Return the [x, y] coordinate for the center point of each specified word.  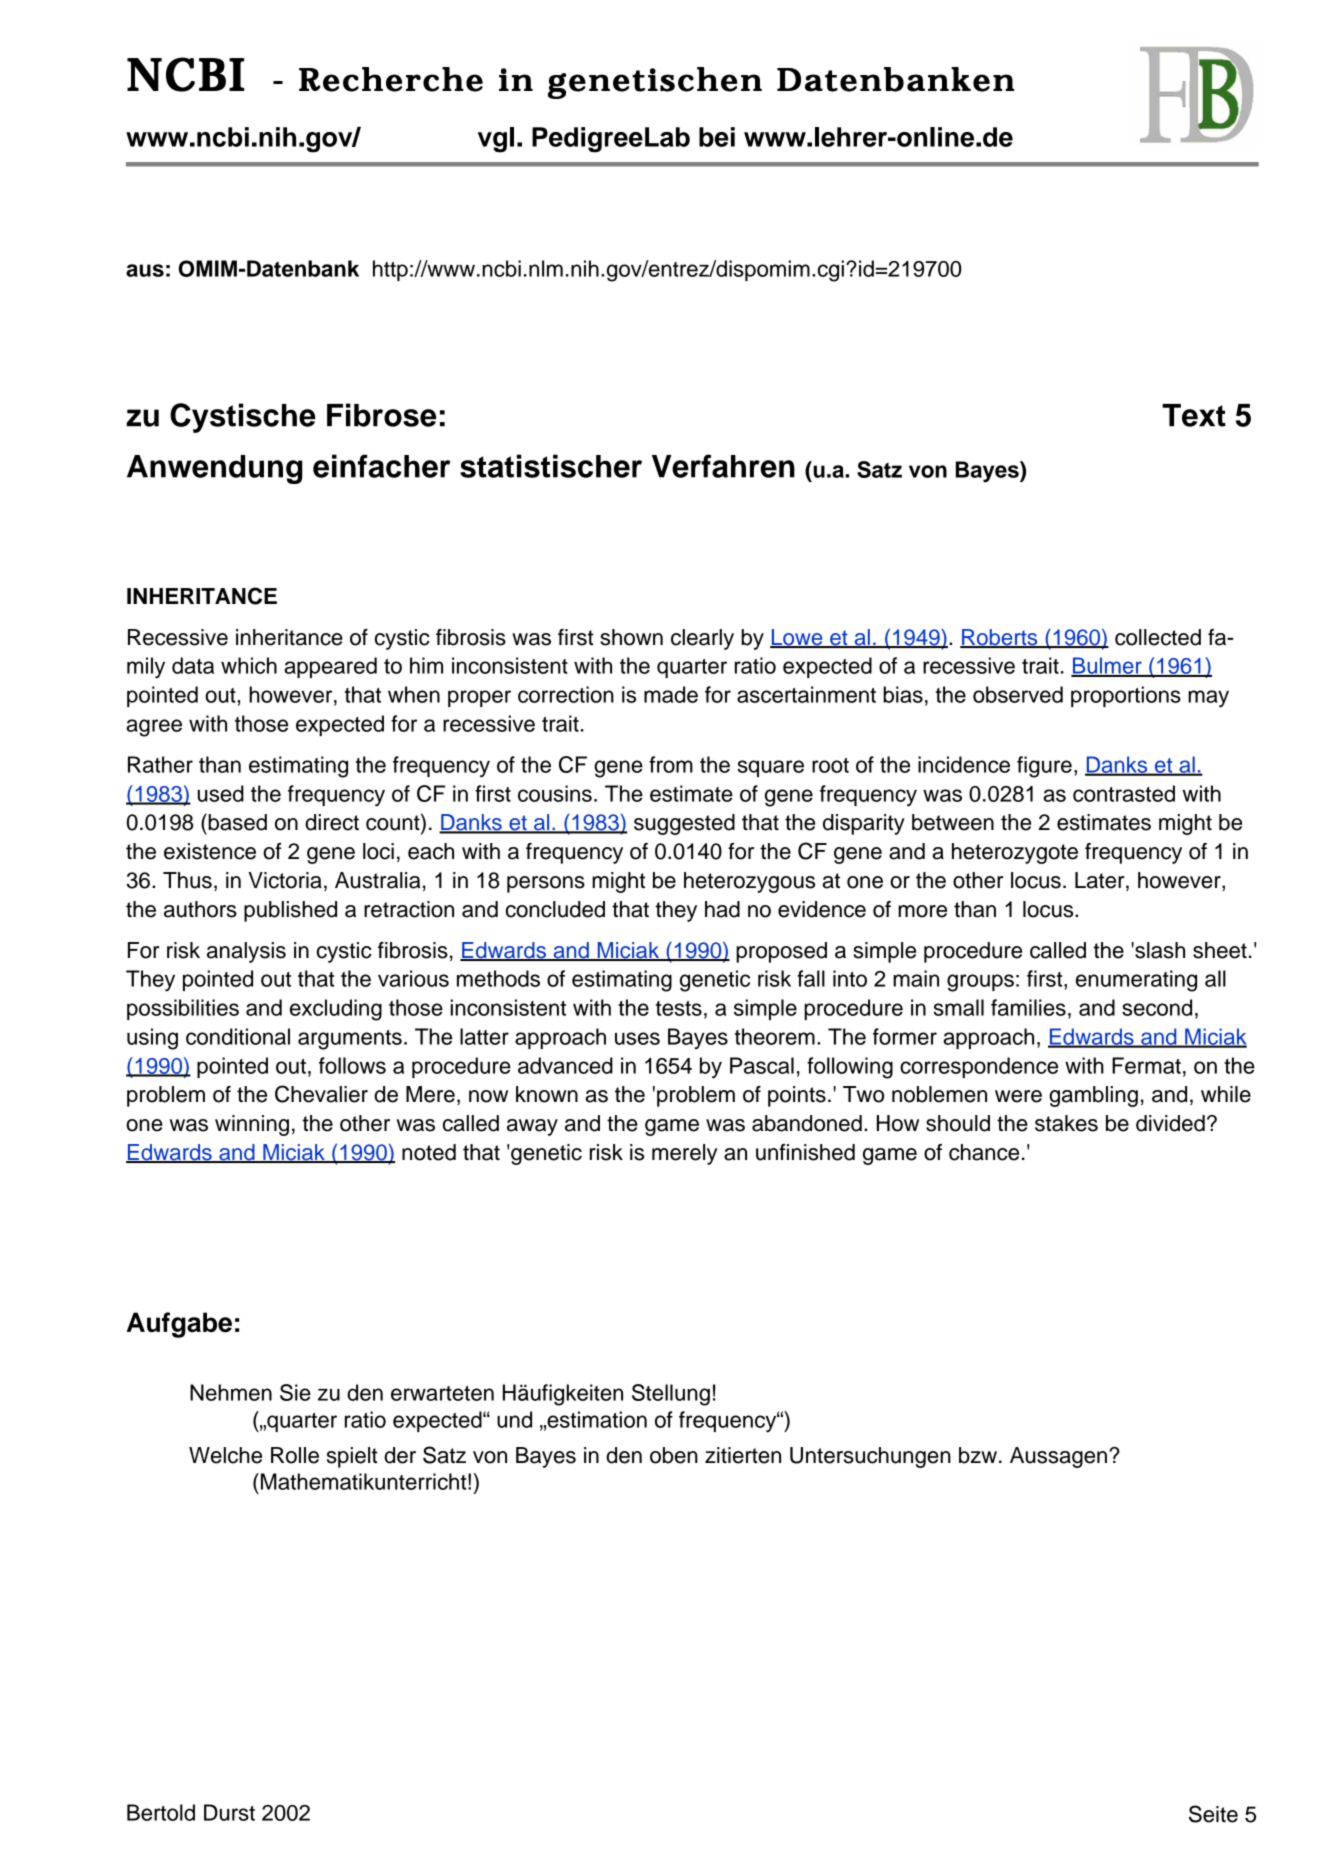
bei [717, 137]
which [249, 665]
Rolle [295, 1455]
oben [674, 1455]
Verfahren [723, 466]
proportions [1126, 696]
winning [252, 1125]
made [671, 694]
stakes [1066, 1123]
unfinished [805, 1152]
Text [1194, 415]
